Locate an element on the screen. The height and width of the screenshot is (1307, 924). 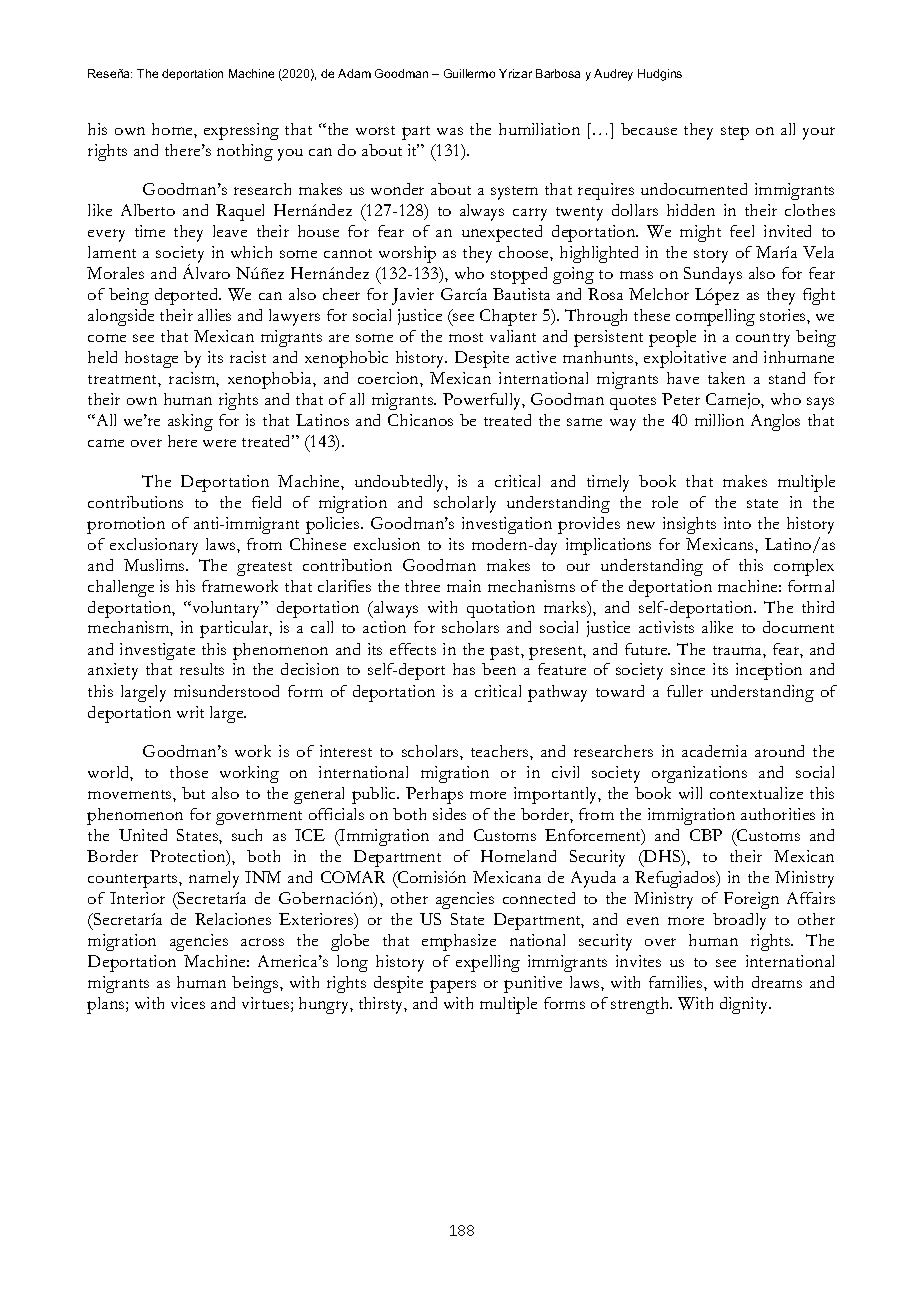
vices is located at coordinates (188, 1003).
